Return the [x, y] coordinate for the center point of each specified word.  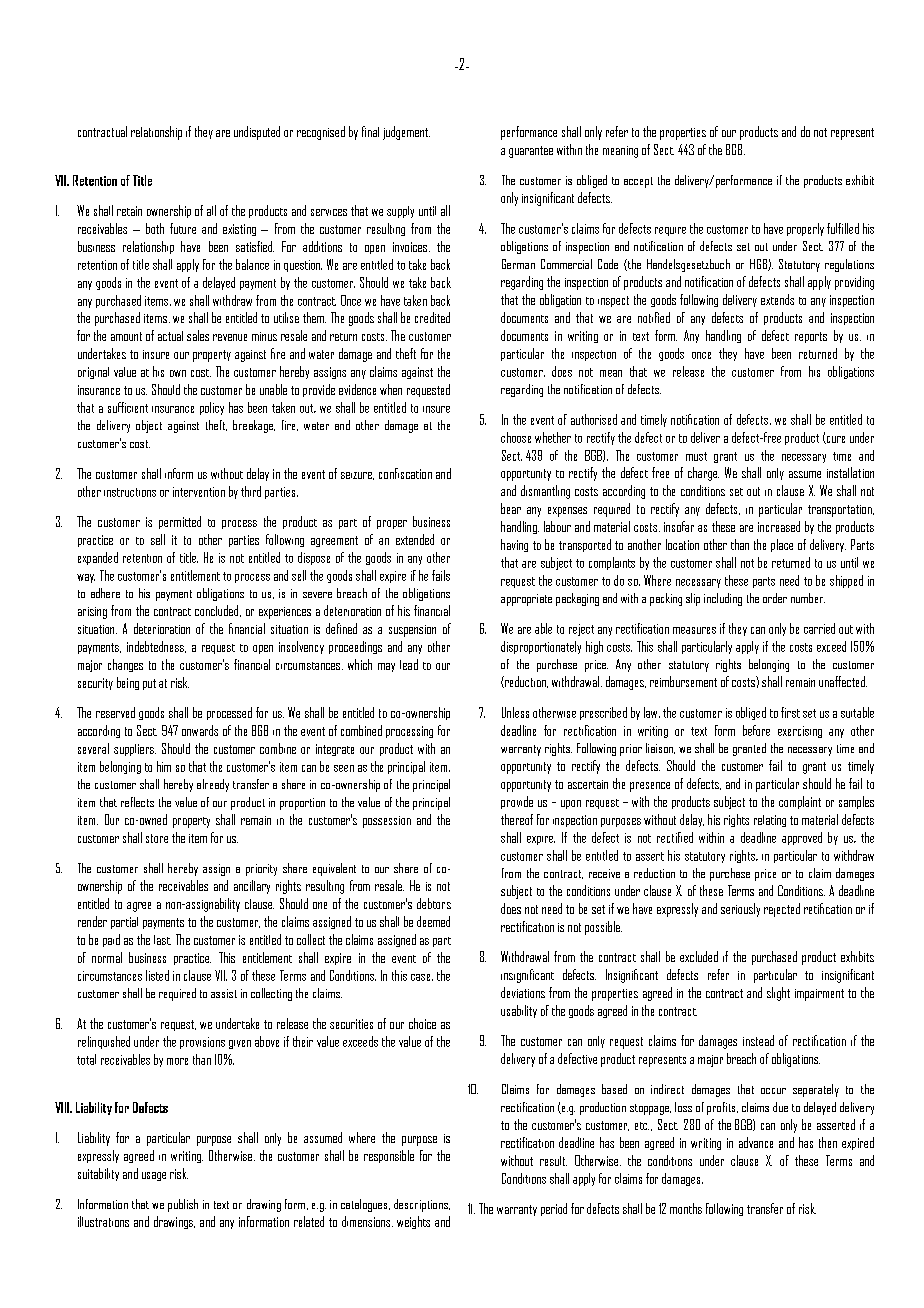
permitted [180, 522]
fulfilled [843, 228]
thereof [517, 819]
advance [756, 1142]
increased [779, 526]
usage [154, 1176]
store [157, 838]
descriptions [422, 1205]
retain [129, 211]
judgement [406, 133]
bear [511, 508]
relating [770, 821]
